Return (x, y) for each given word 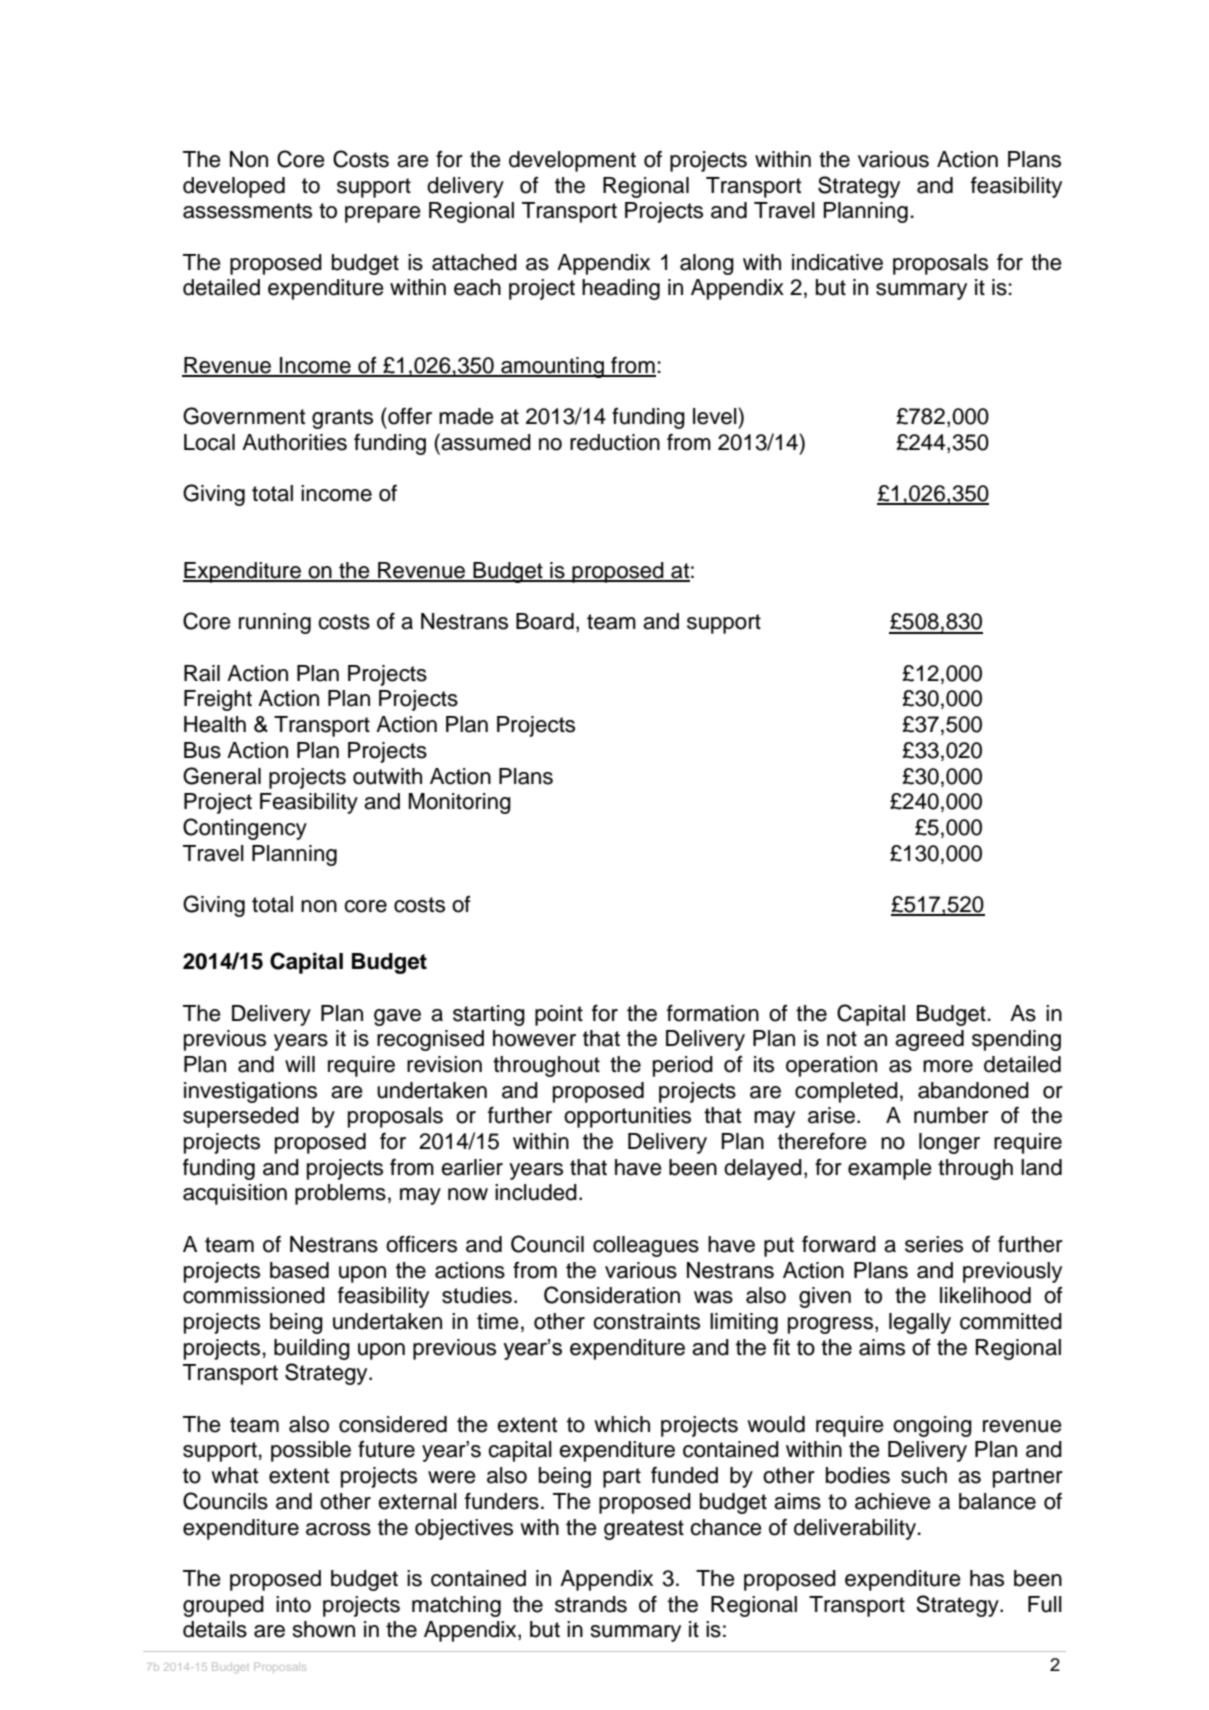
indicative (837, 262)
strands (591, 1604)
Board (545, 621)
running (275, 623)
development (572, 161)
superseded (241, 1117)
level (716, 416)
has (987, 1578)
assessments (247, 211)
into (293, 1604)
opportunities (627, 1117)
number (951, 1115)
